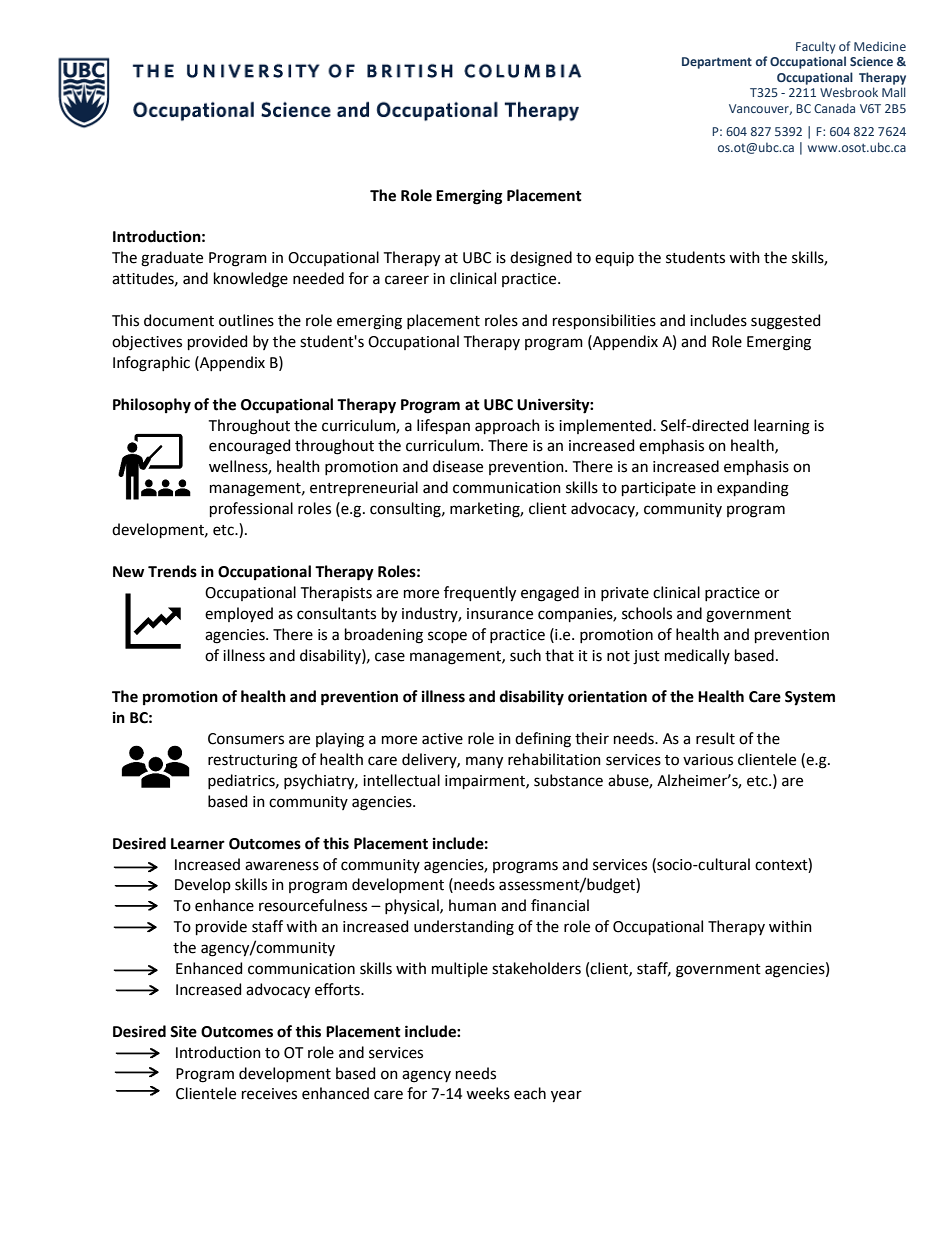 This screenshot has width=952, height=1233. What do you see at coordinates (816, 47) in the screenshot?
I see `Faculty` at bounding box center [816, 47].
